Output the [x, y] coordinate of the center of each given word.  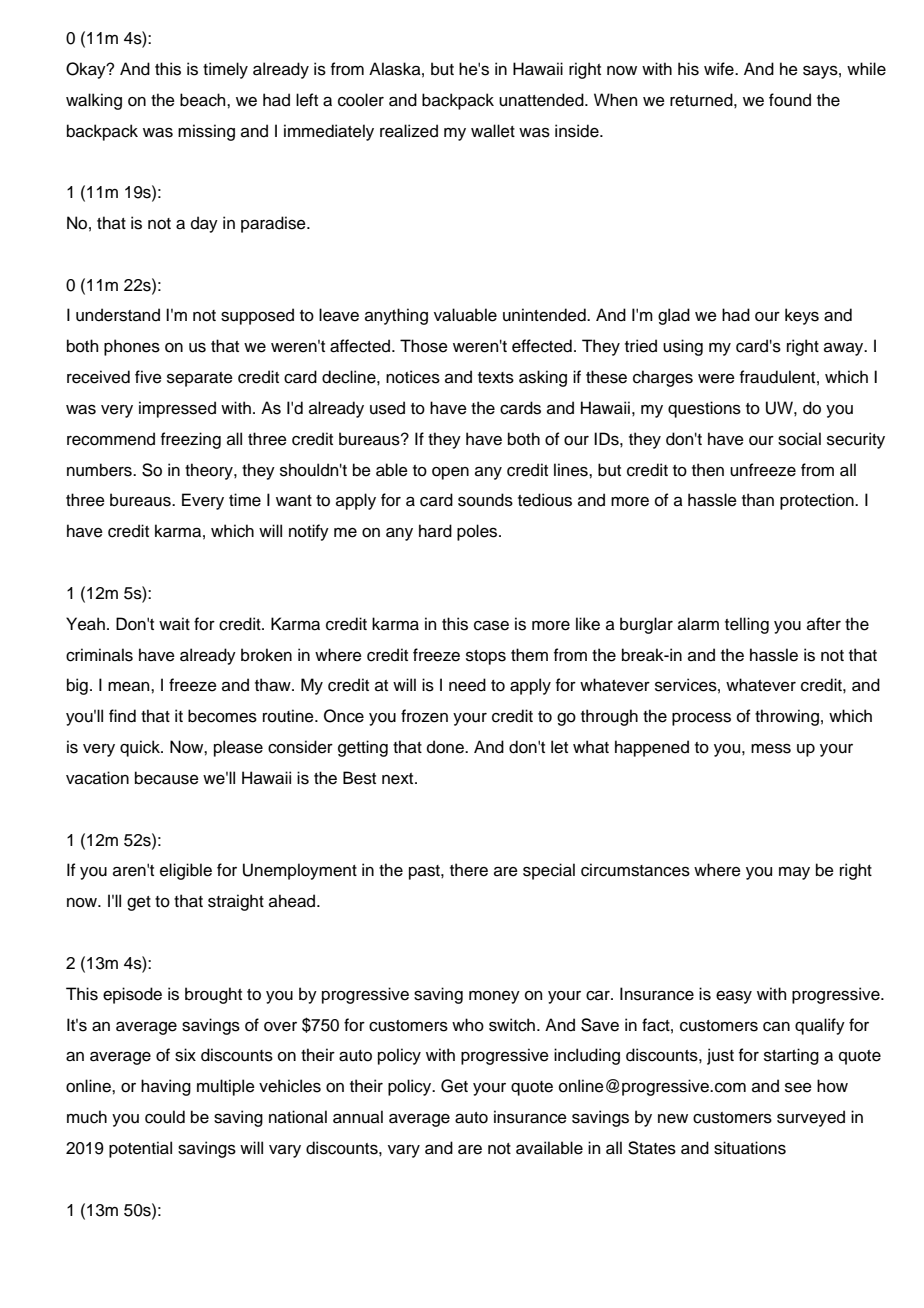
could [165, 1117]
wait [174, 624]
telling [747, 625]
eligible [186, 871]
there [469, 870]
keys [802, 316]
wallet [493, 131]
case [491, 625]
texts [496, 378]
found [790, 100]
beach [204, 100]
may [794, 873]
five [148, 377]
